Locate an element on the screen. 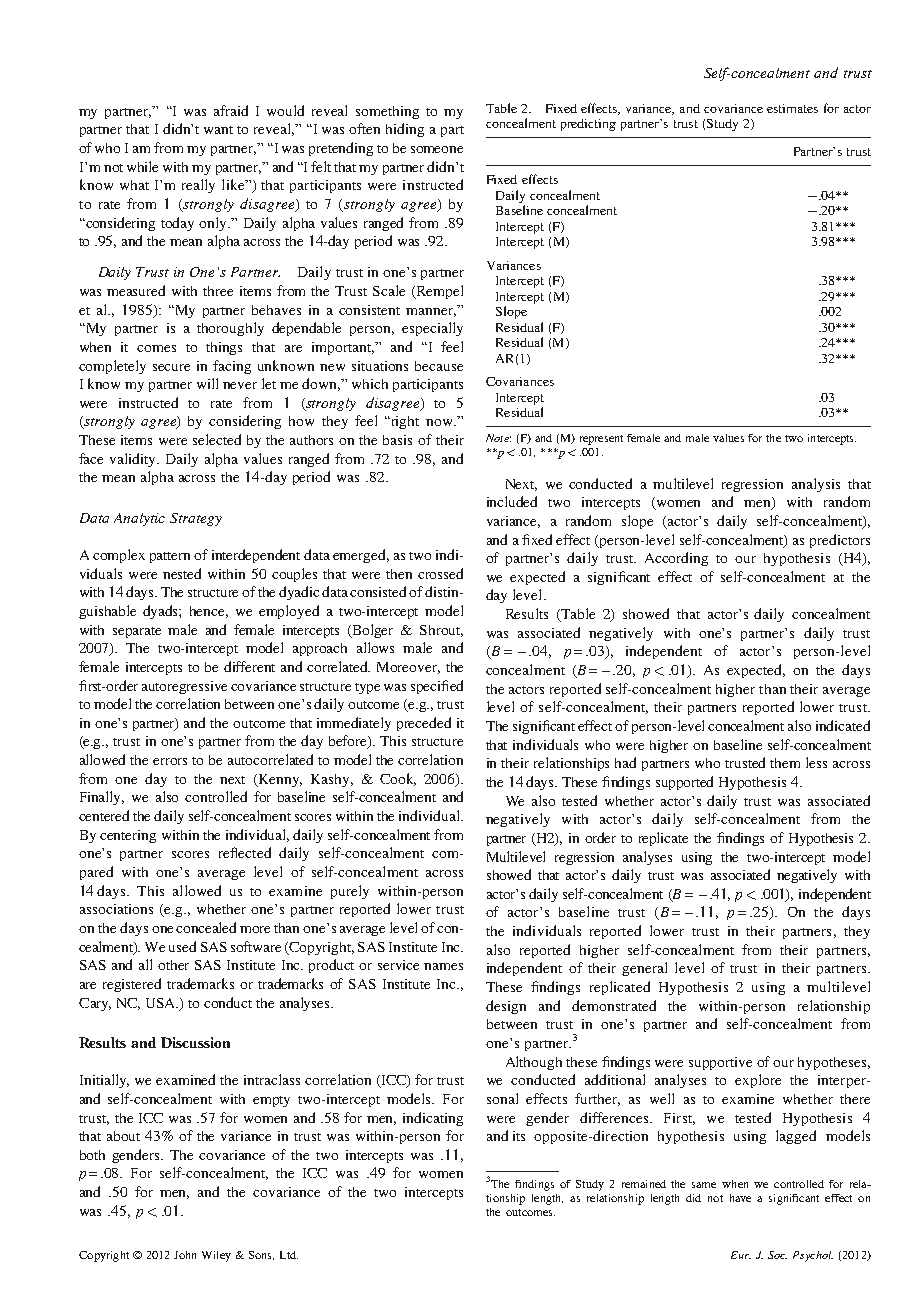 The image size is (924, 1308). someone is located at coordinates (437, 149).
